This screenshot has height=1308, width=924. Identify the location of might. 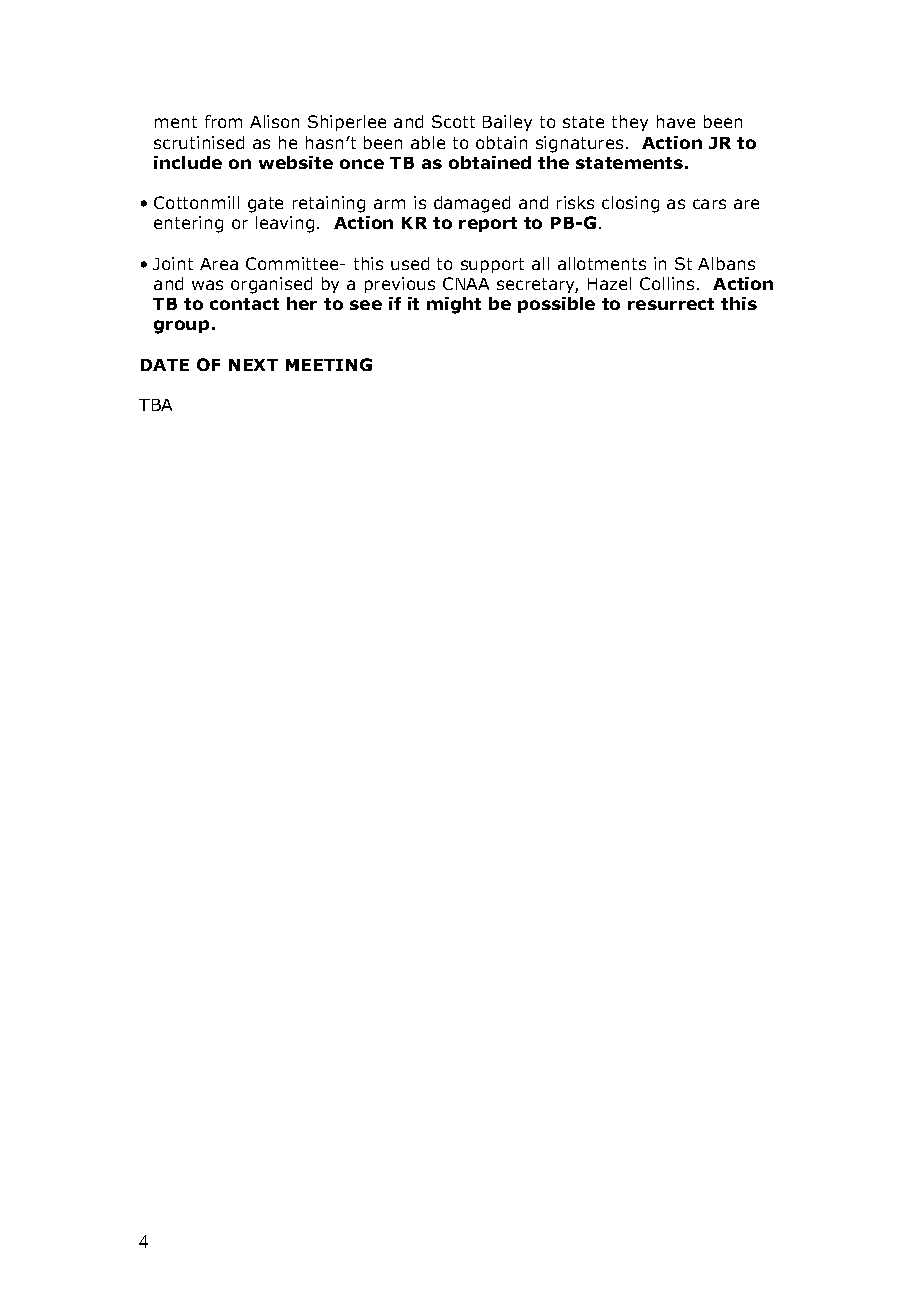
(454, 305).
